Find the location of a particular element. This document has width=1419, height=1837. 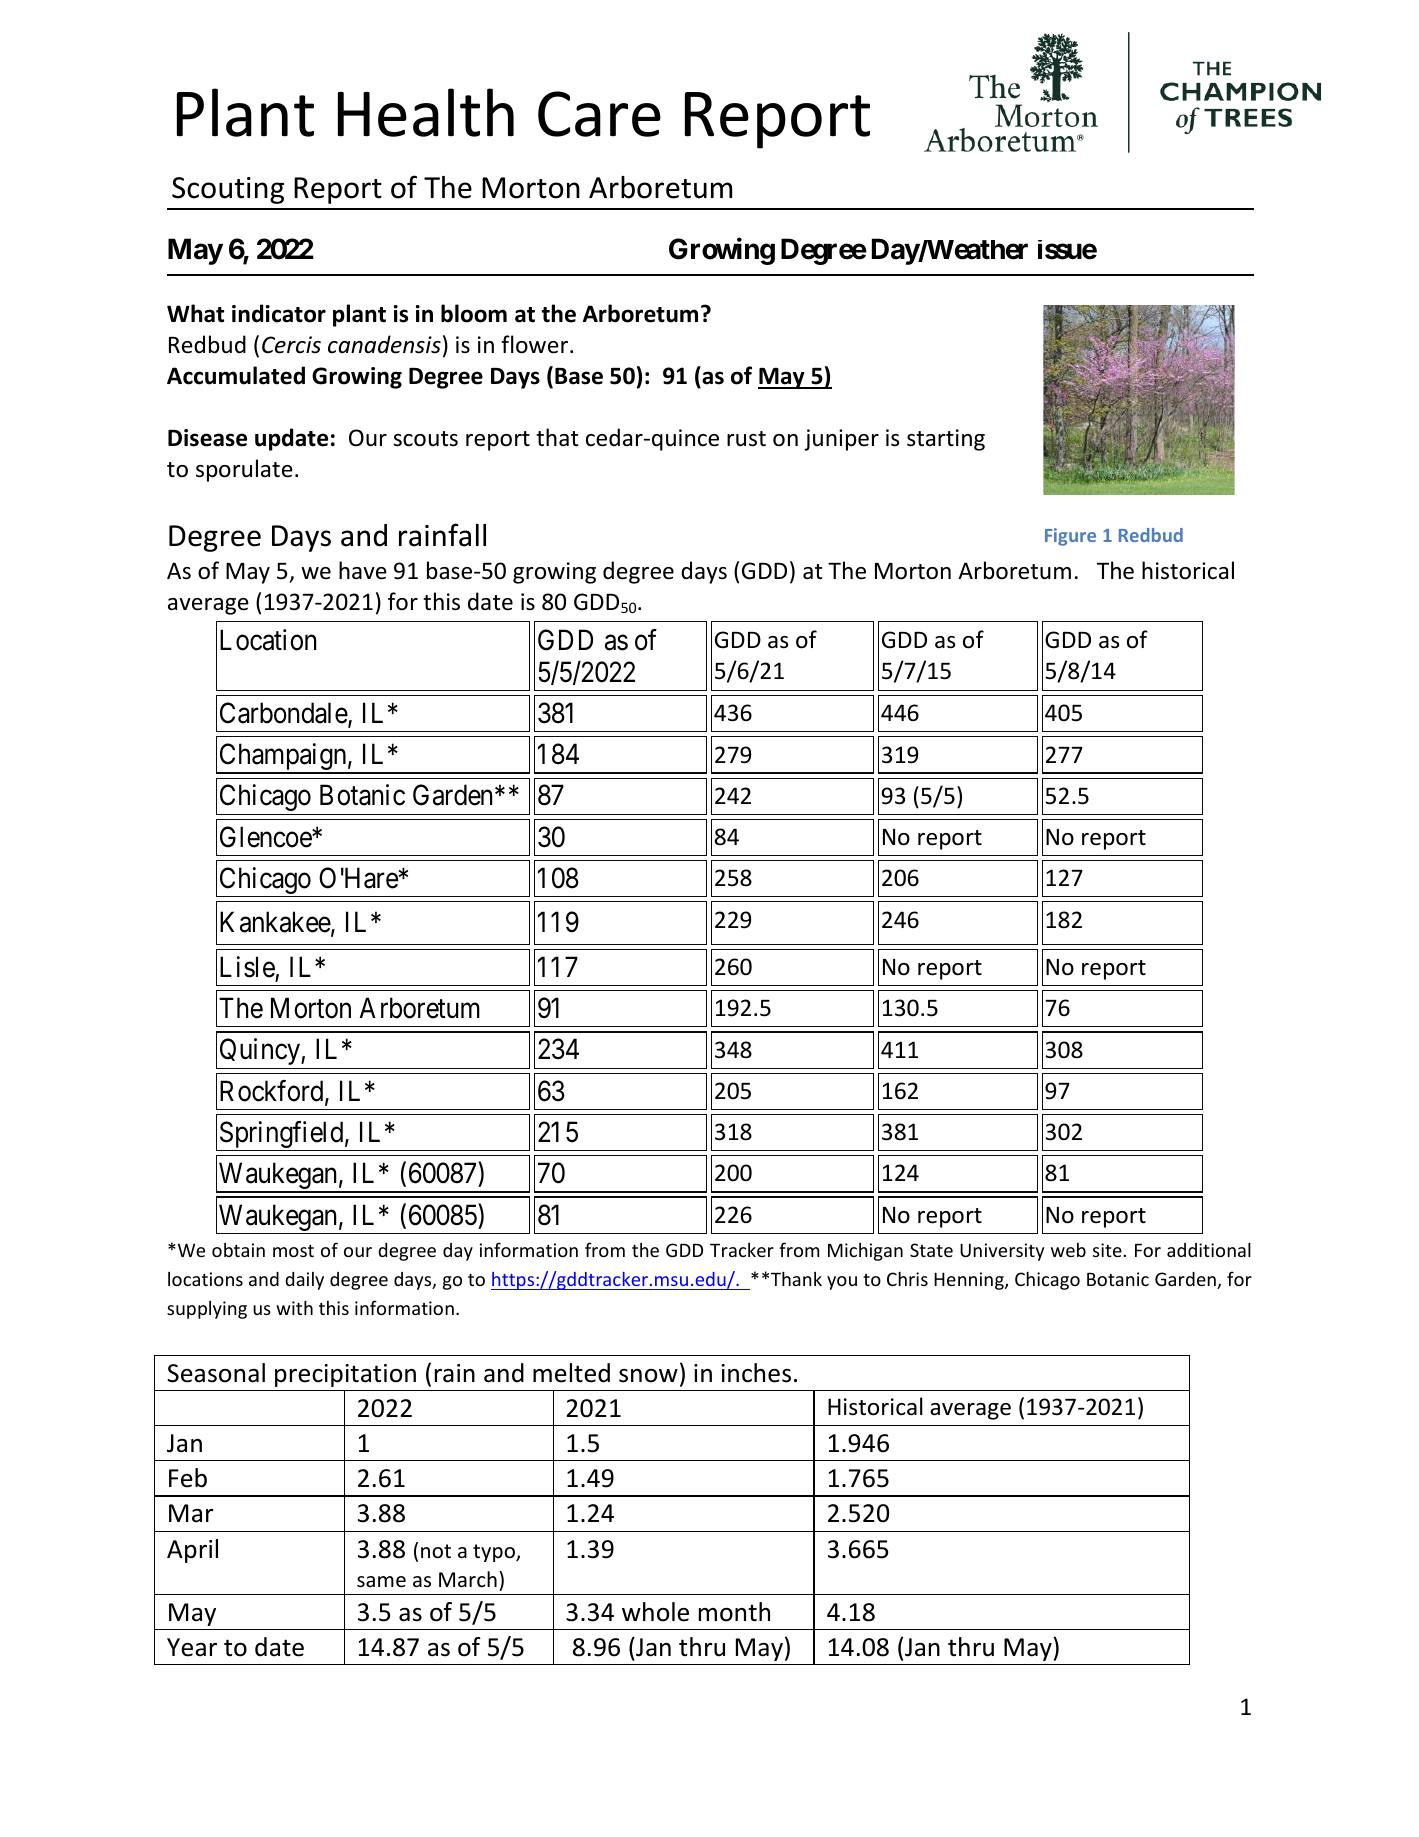

site is located at coordinates (1107, 1250).
